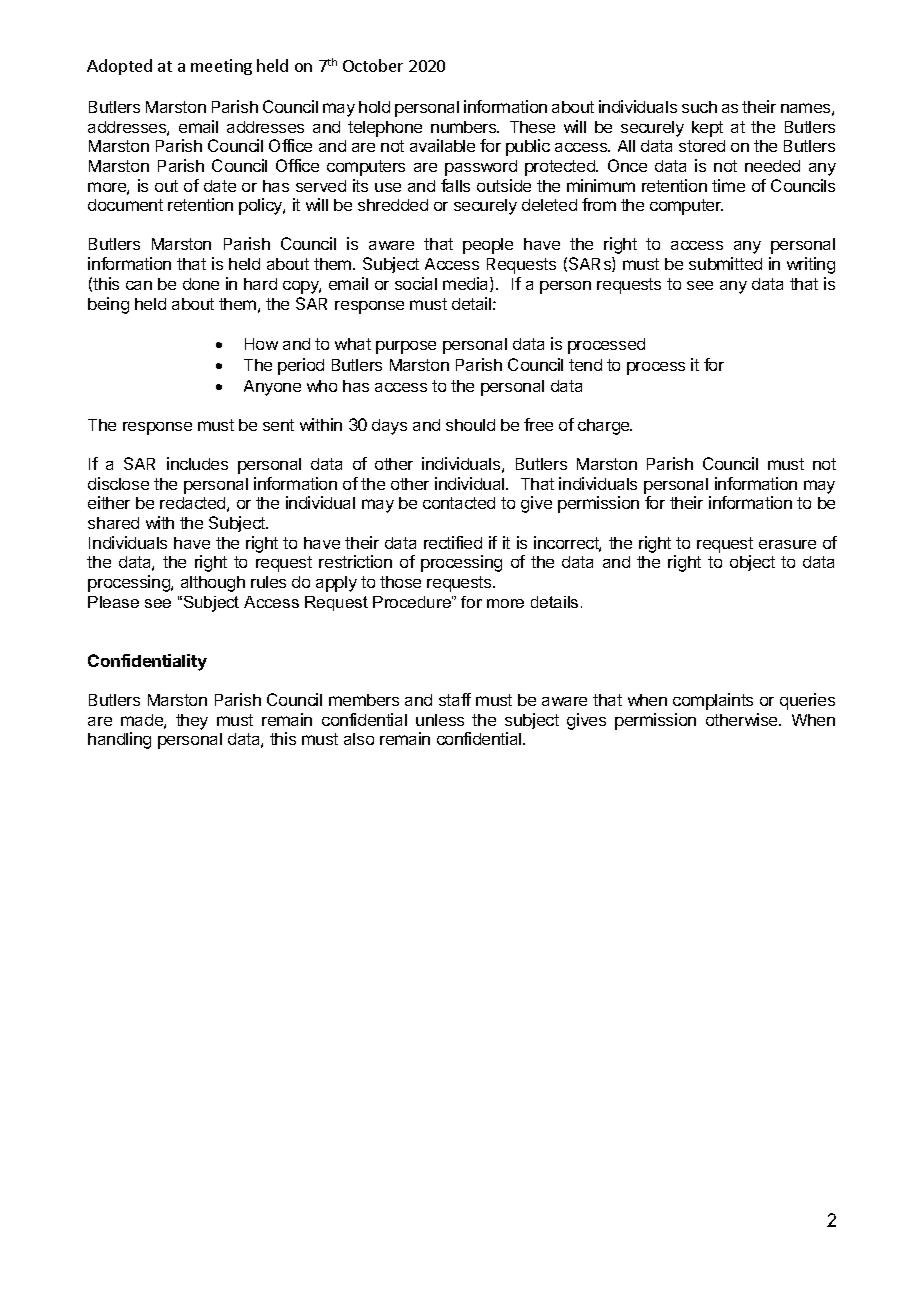 The width and height of the screenshot is (924, 1308). What do you see at coordinates (605, 427) in the screenshot?
I see `charge` at bounding box center [605, 427].
